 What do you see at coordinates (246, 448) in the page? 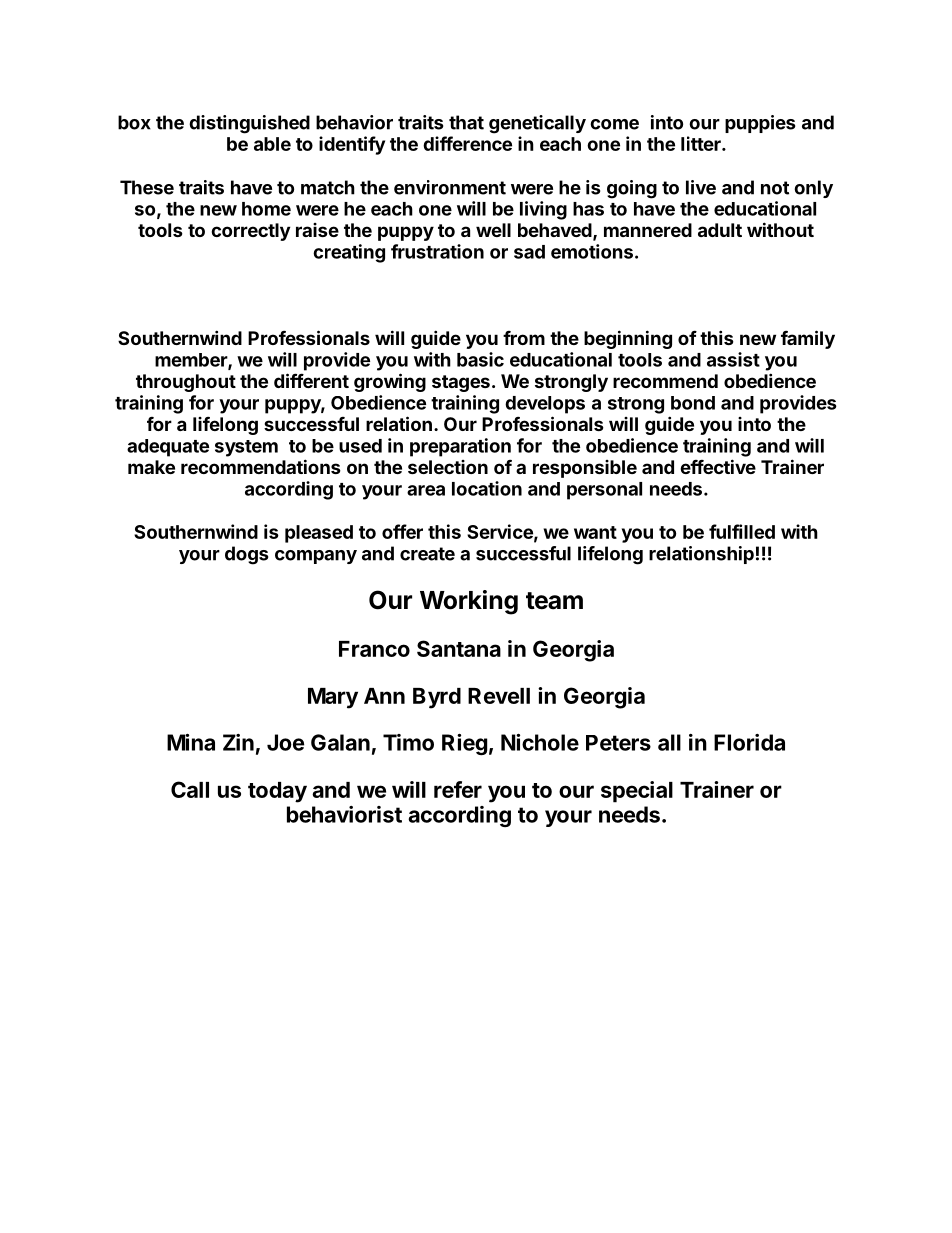
I see `system` at bounding box center [246, 448].
